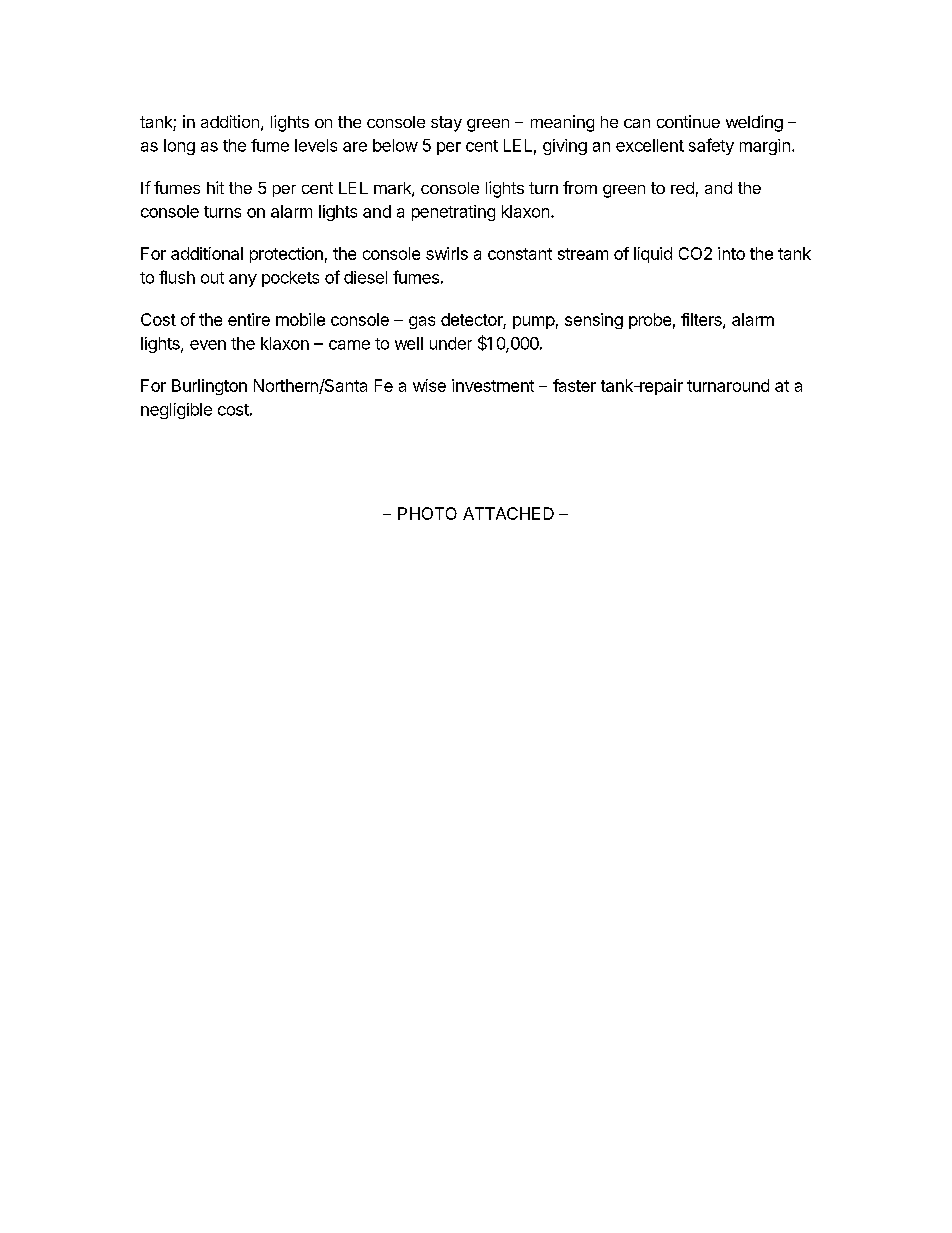 The image size is (952, 1233). I want to click on entire, so click(249, 319).
